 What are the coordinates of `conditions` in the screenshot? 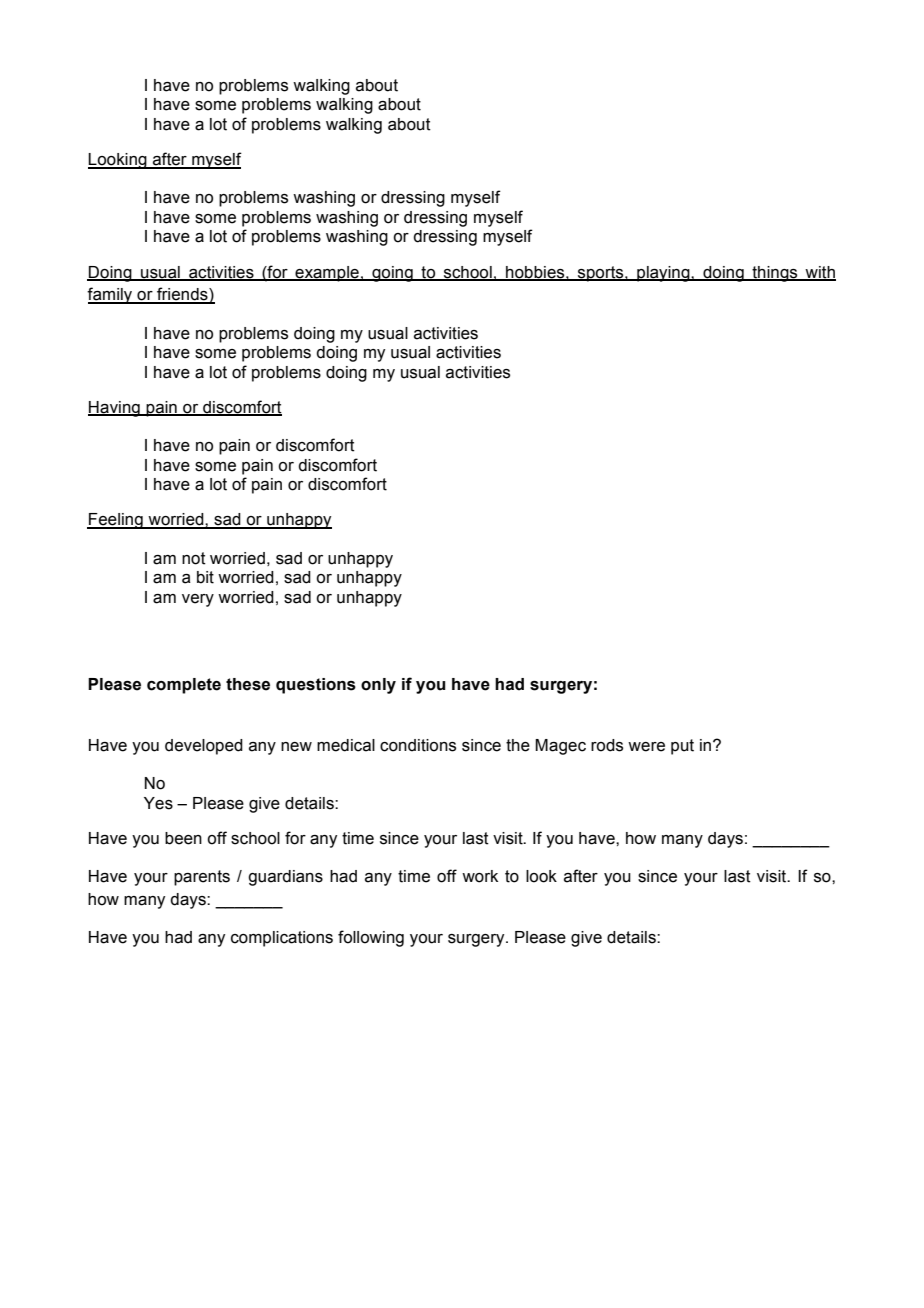 It's located at (418, 745).
